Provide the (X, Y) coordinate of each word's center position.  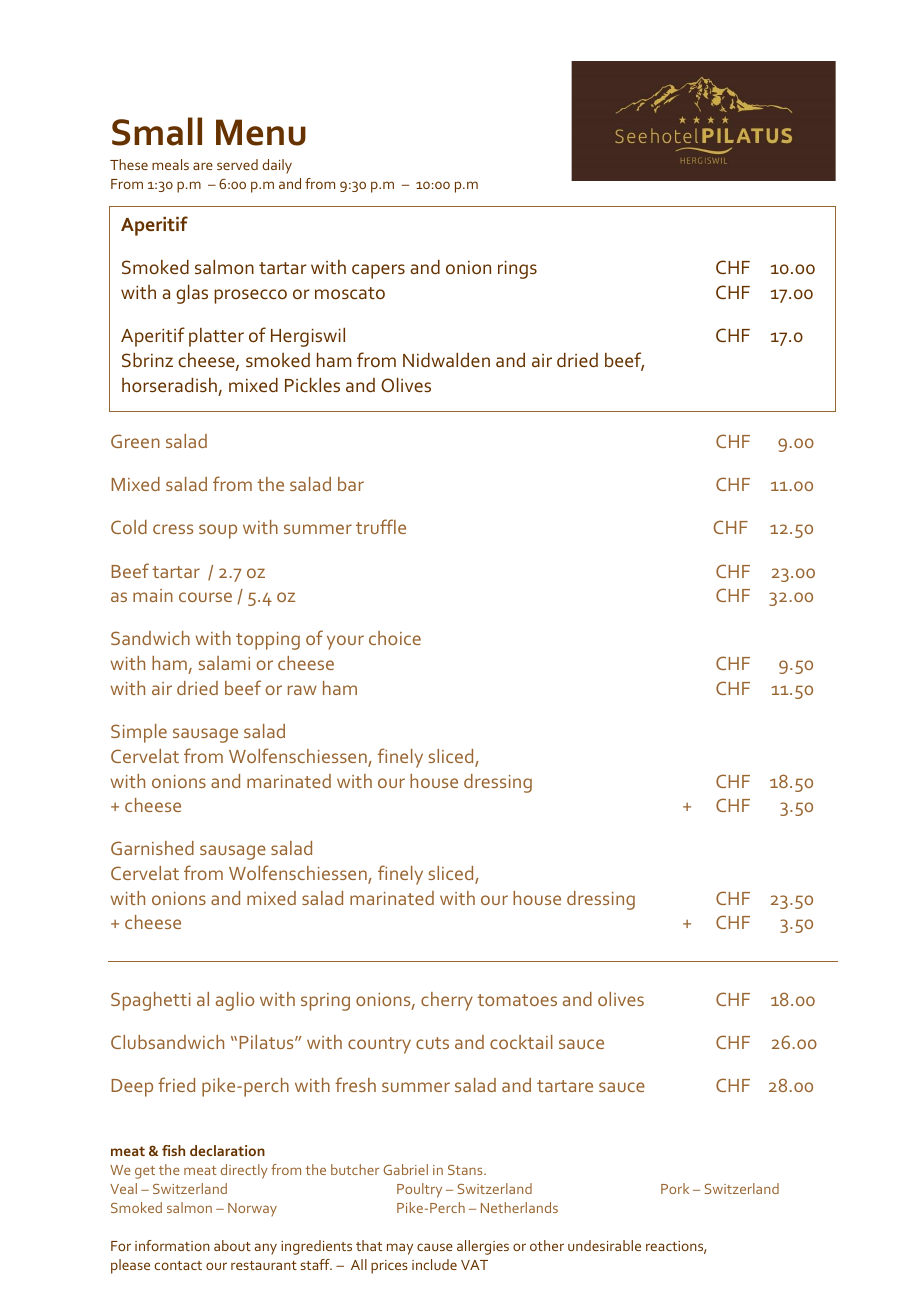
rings (517, 270)
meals (170, 164)
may (400, 1249)
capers (378, 271)
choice (395, 638)
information (172, 1245)
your (345, 642)
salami (224, 663)
